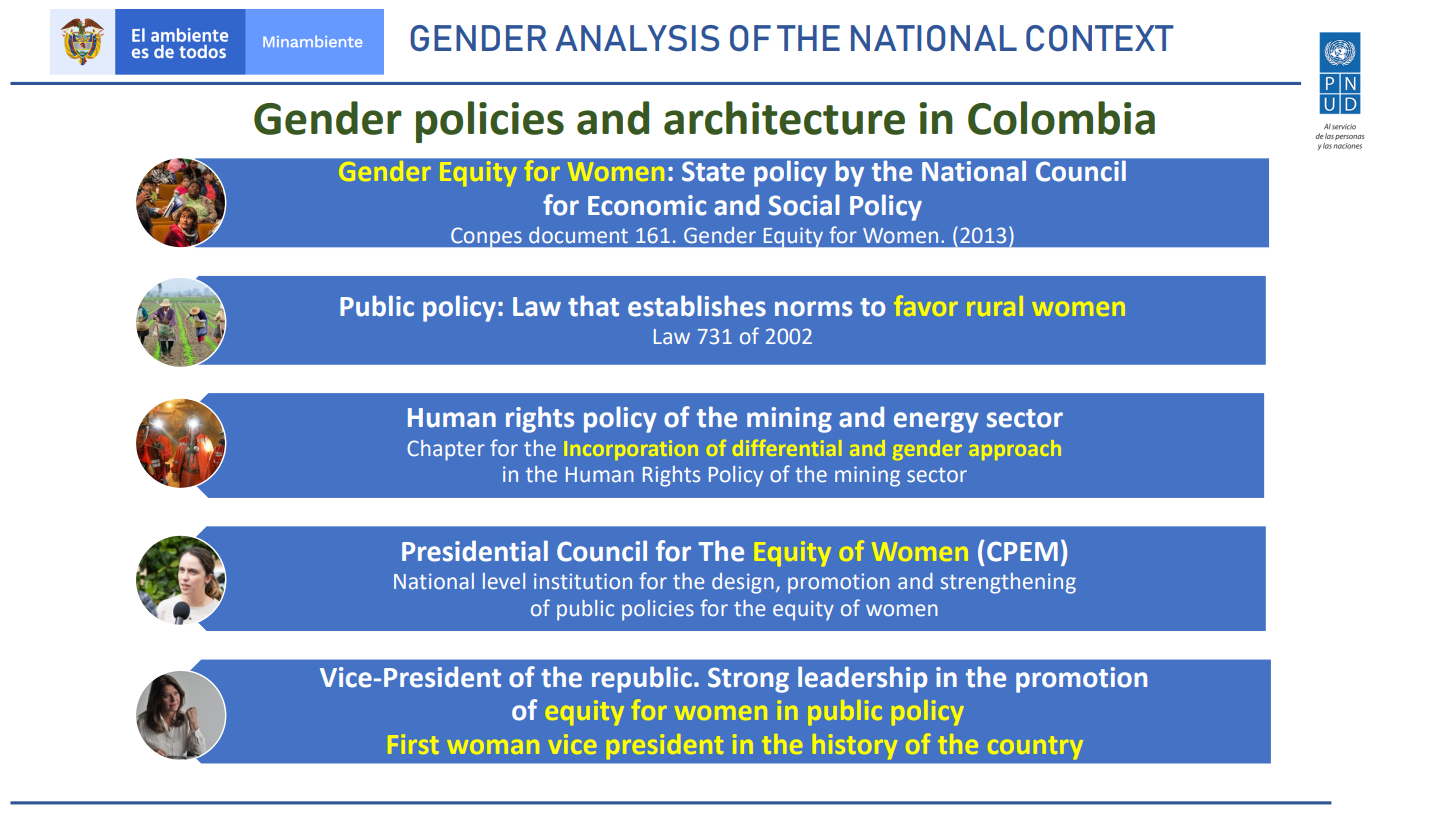 Image resolution: width=1456 pixels, height=819 pixels. I want to click on rural, so click(996, 306).
